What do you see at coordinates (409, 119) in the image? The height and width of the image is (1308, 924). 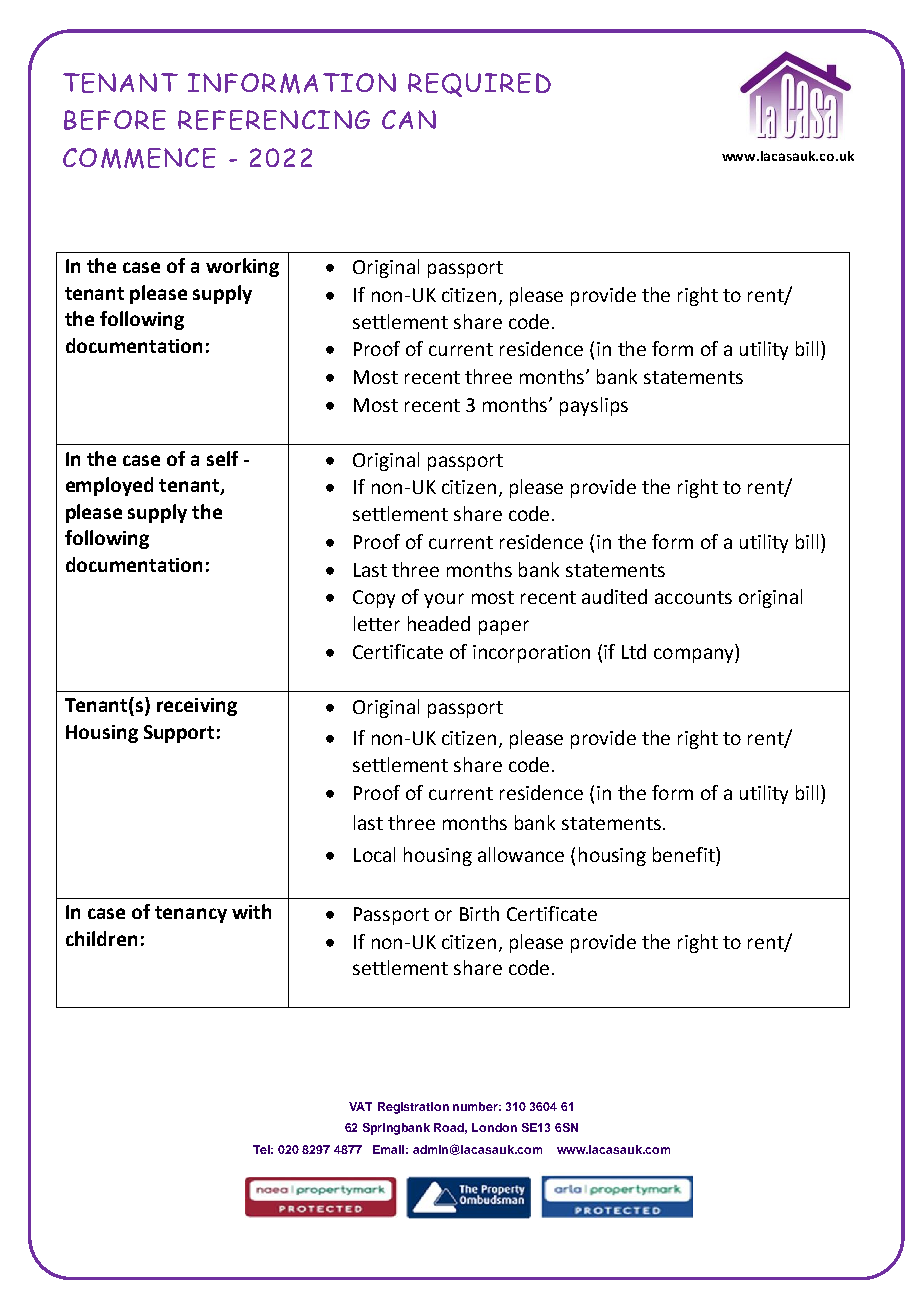 I see `CAN` at bounding box center [409, 119].
